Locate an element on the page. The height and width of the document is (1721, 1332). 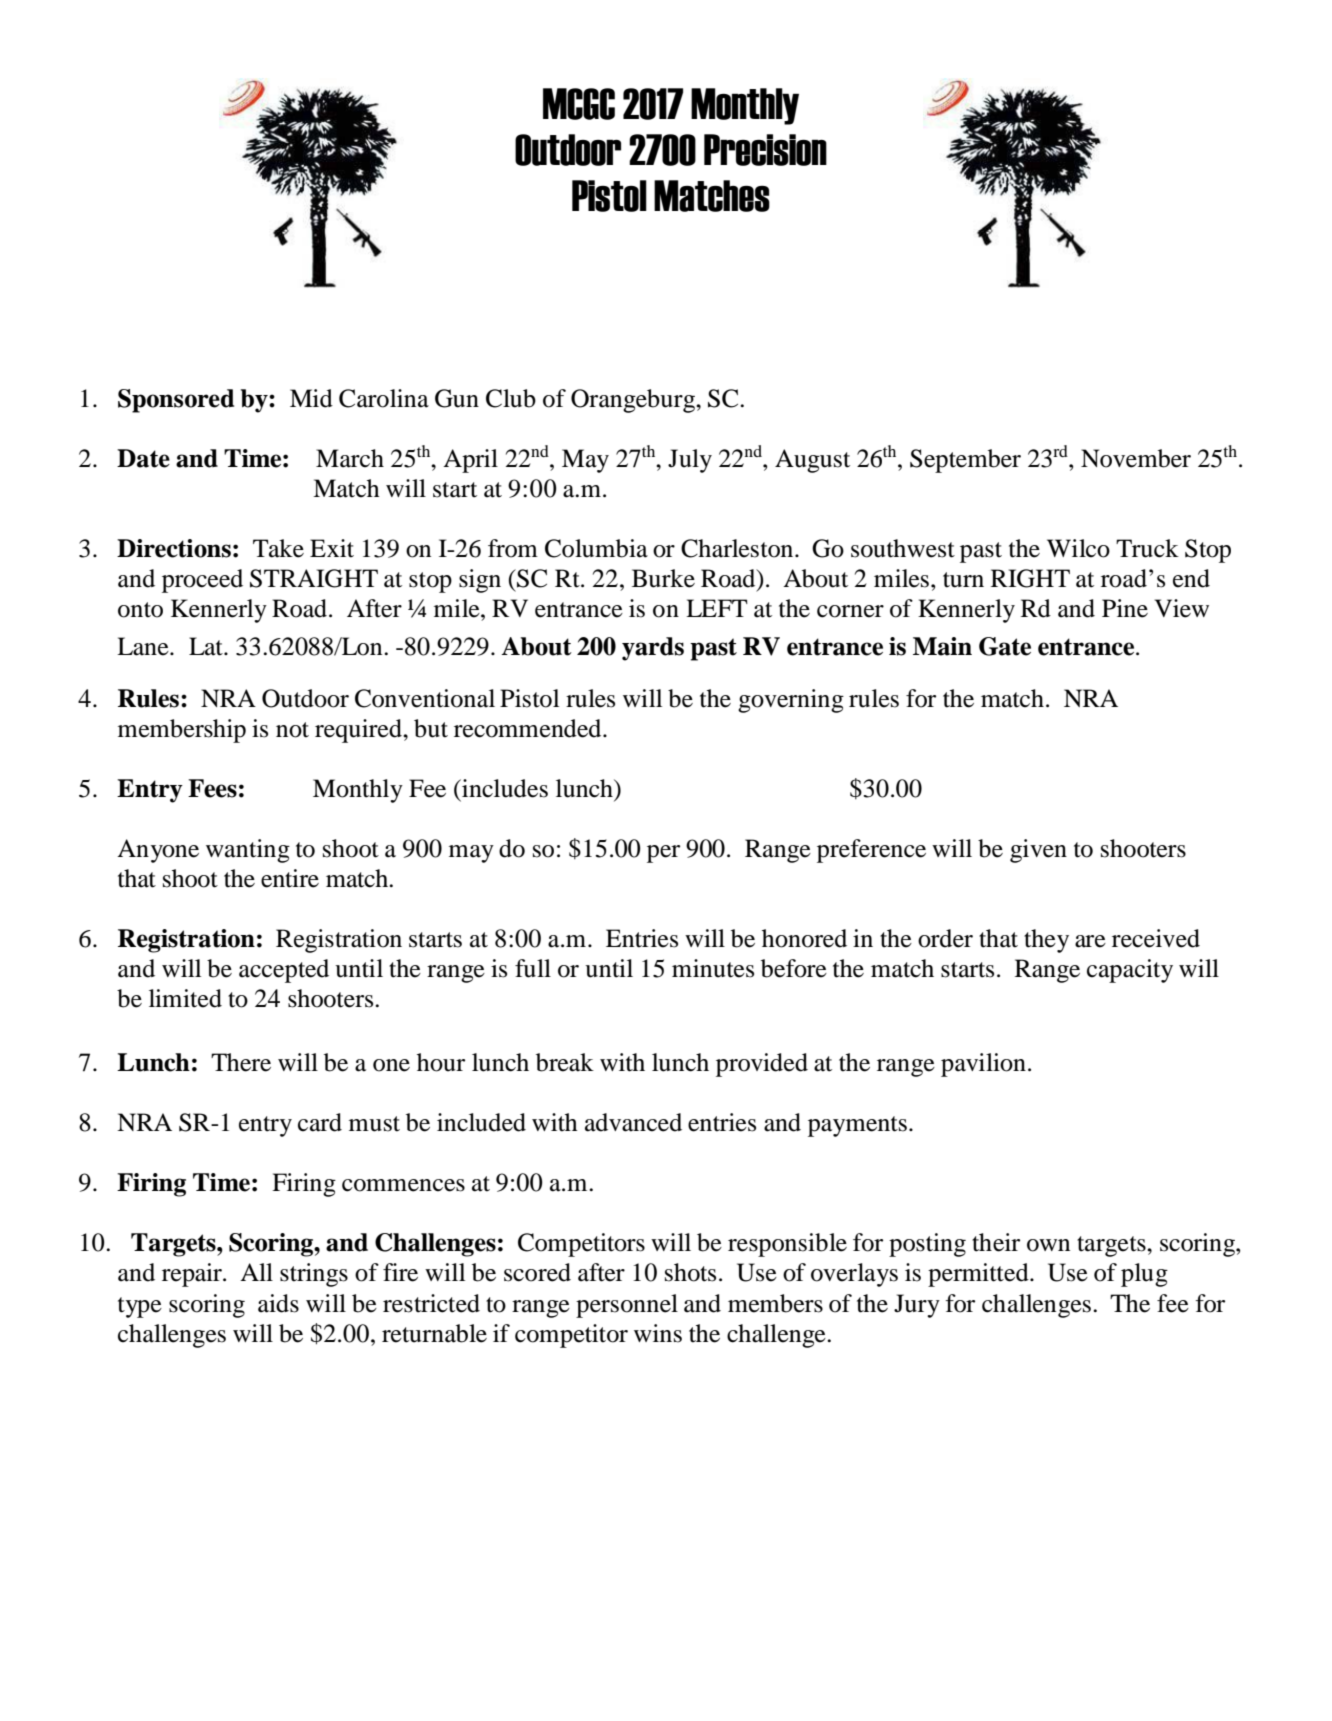
yards is located at coordinates (653, 649).
